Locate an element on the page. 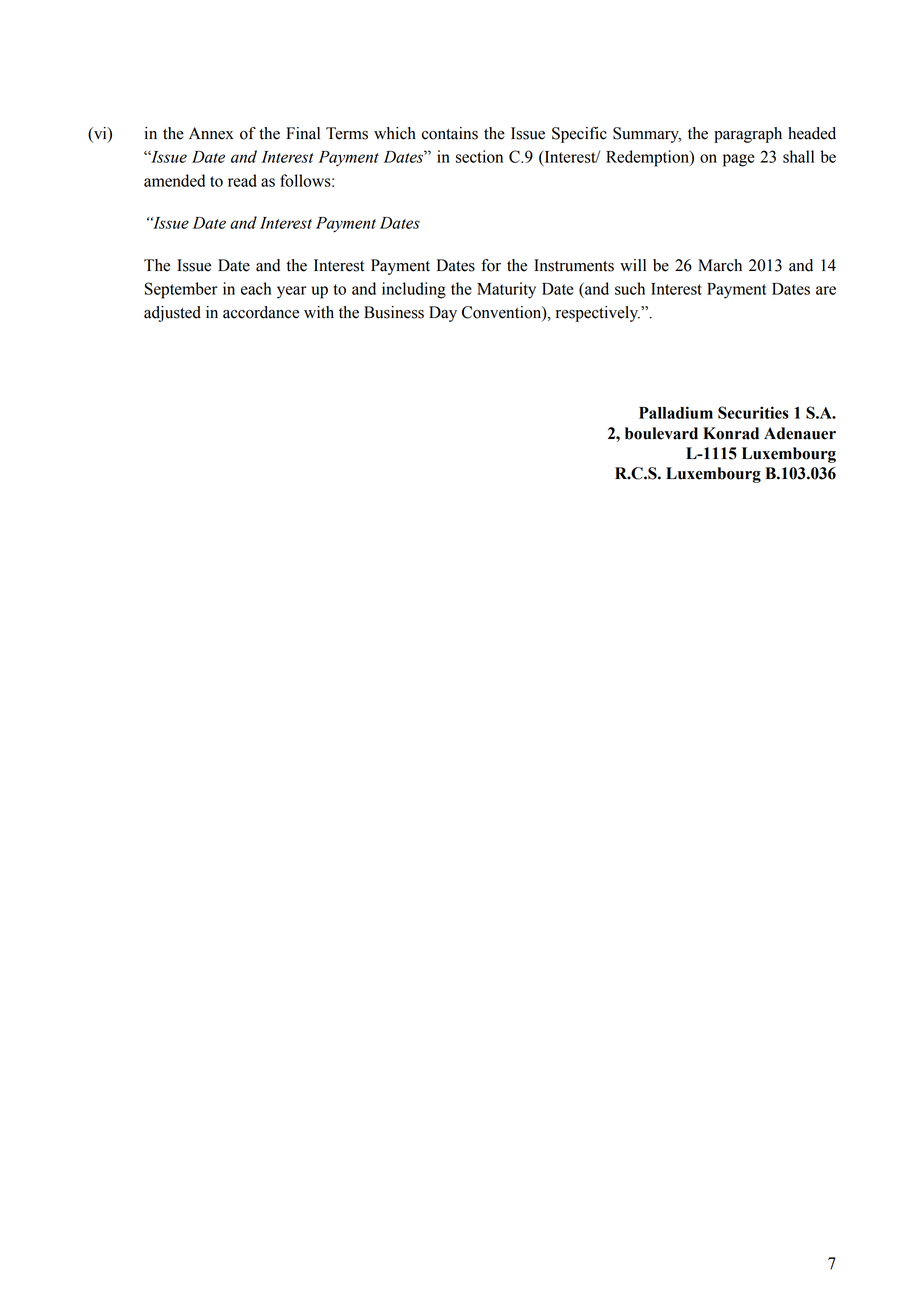 The height and width of the document is (1308, 924). March is located at coordinates (720, 265).
